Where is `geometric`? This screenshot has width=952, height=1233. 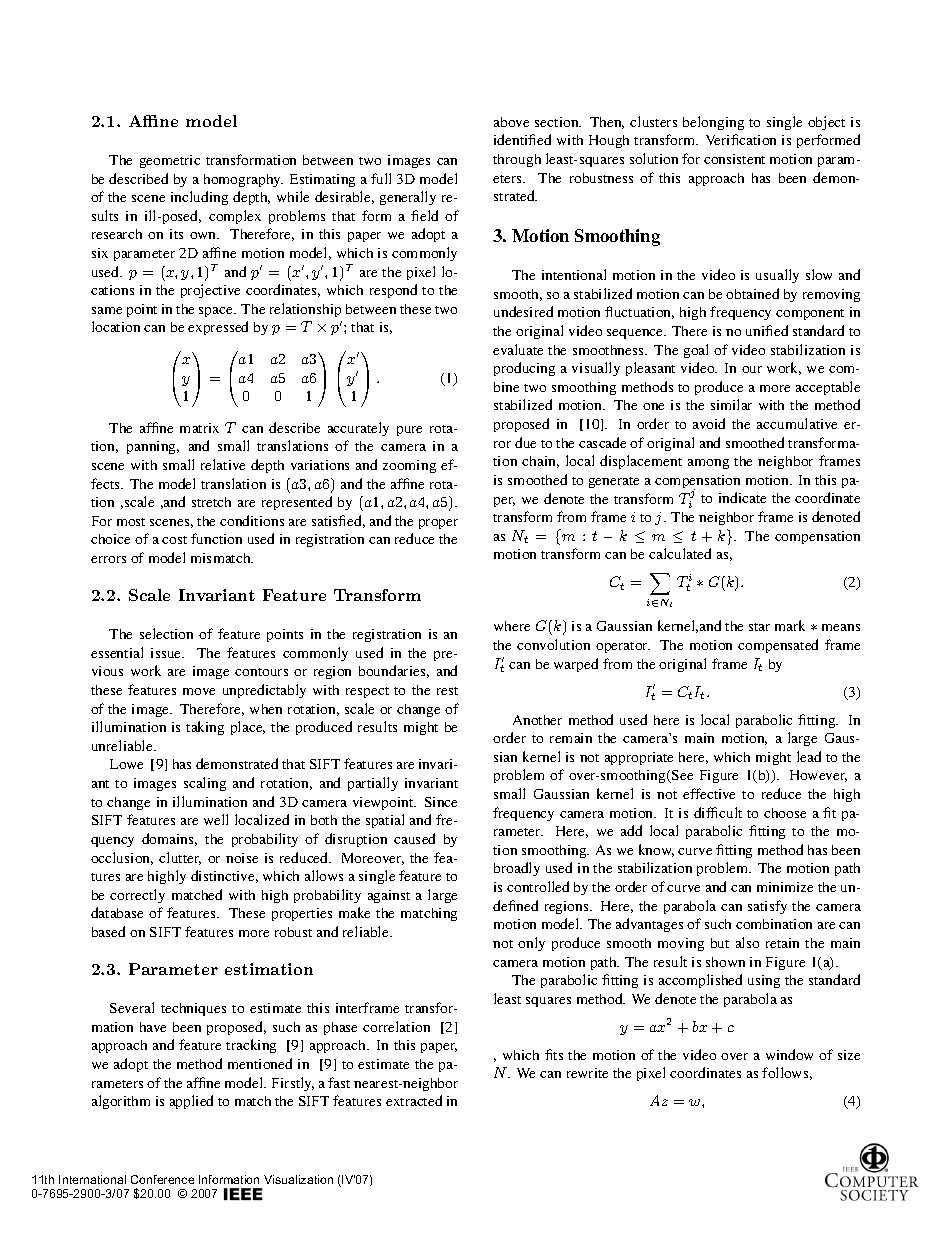 geometric is located at coordinates (170, 161).
